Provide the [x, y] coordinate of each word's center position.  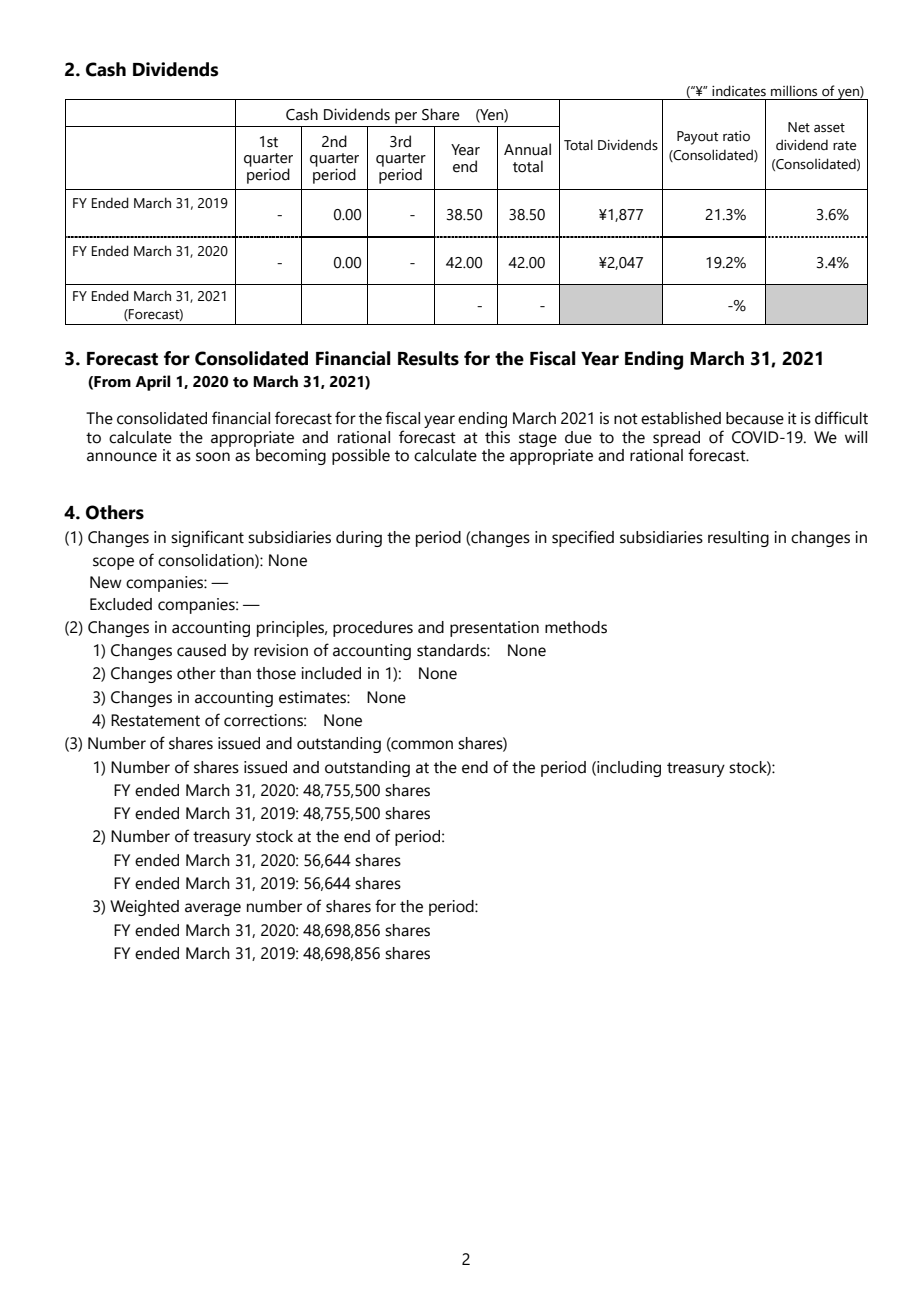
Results [428, 358]
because [755, 418]
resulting [738, 539]
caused [201, 650]
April [152, 383]
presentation [494, 629]
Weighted [144, 908]
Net [799, 127]
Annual [527, 149]
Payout [697, 138]
